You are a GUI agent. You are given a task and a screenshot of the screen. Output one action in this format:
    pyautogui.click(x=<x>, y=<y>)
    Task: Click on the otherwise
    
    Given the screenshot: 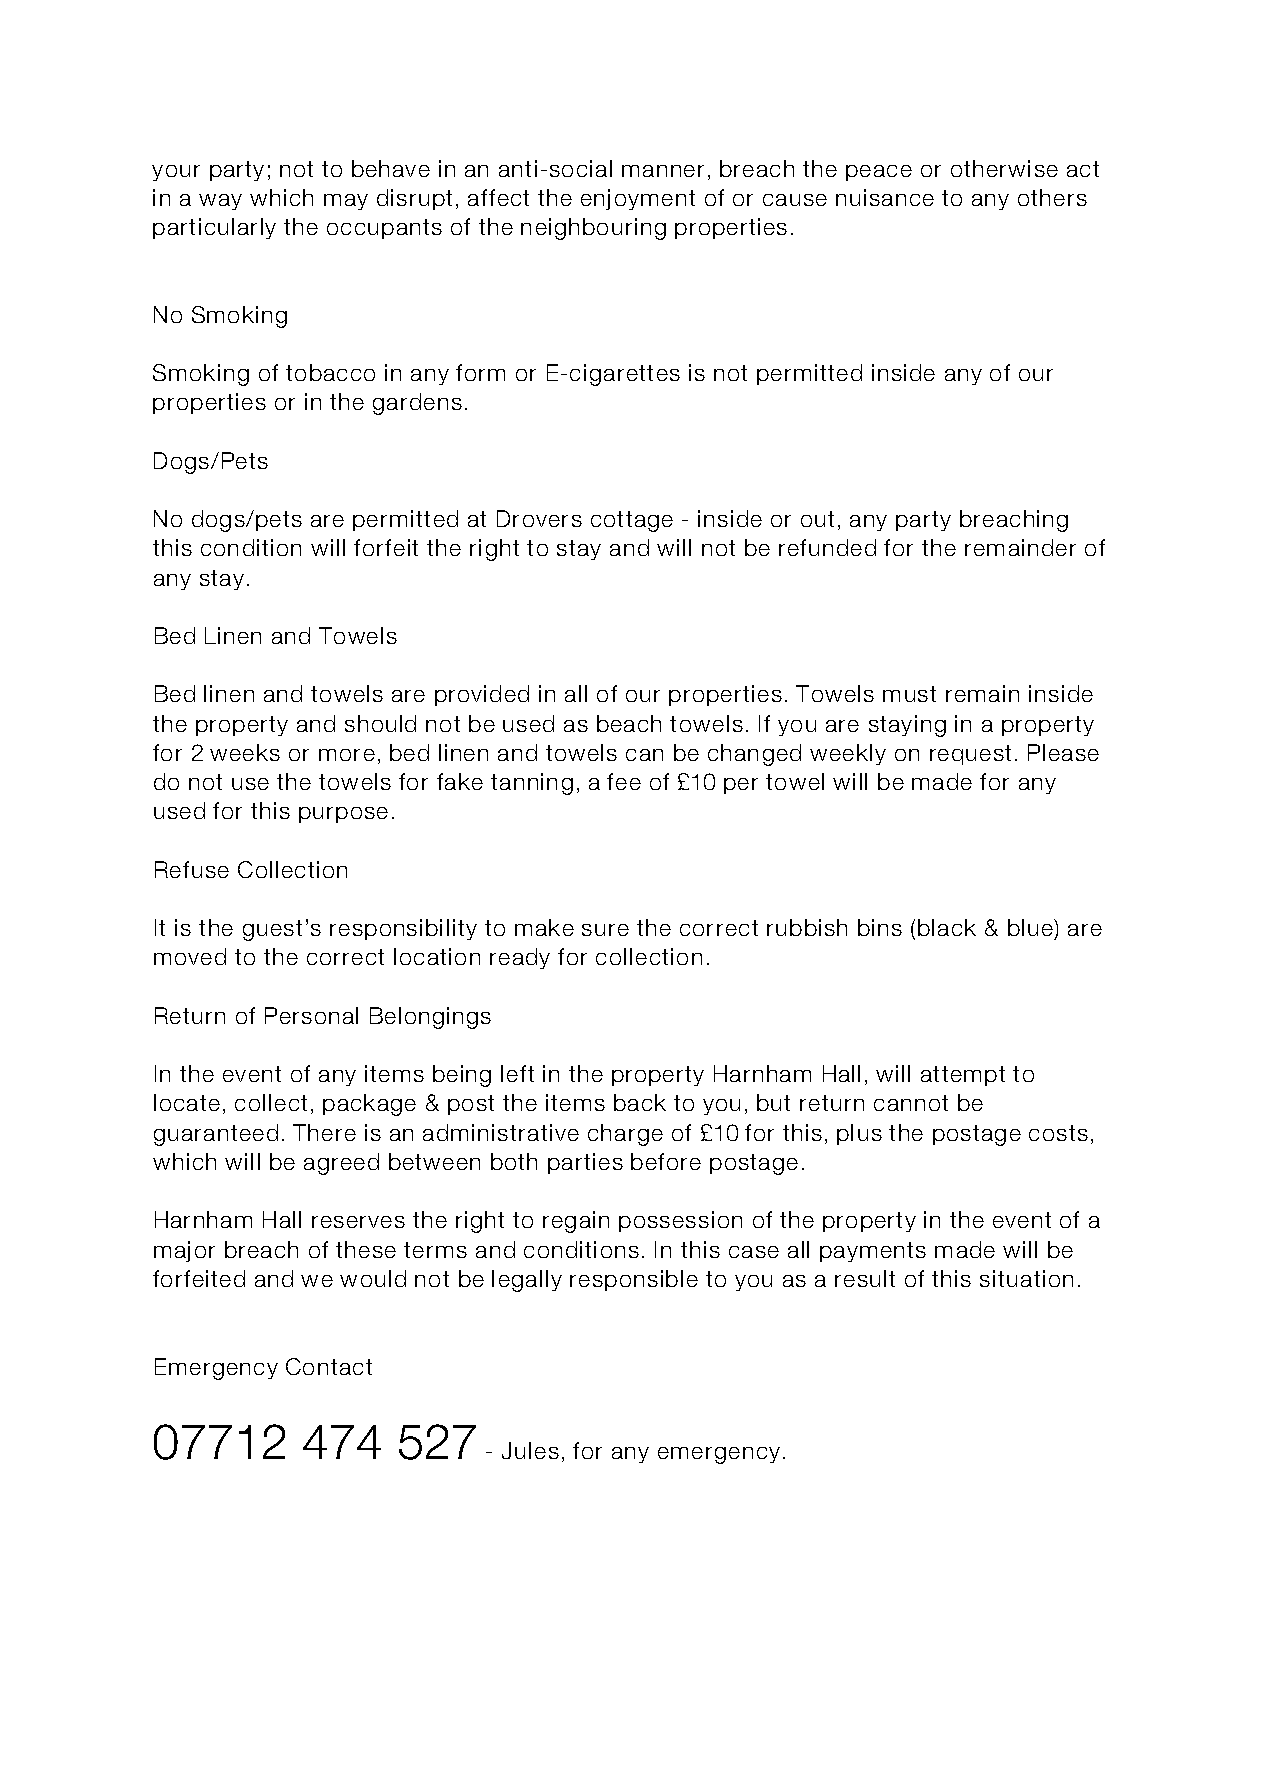 What is the action you would take?
    pyautogui.click(x=1004, y=168)
